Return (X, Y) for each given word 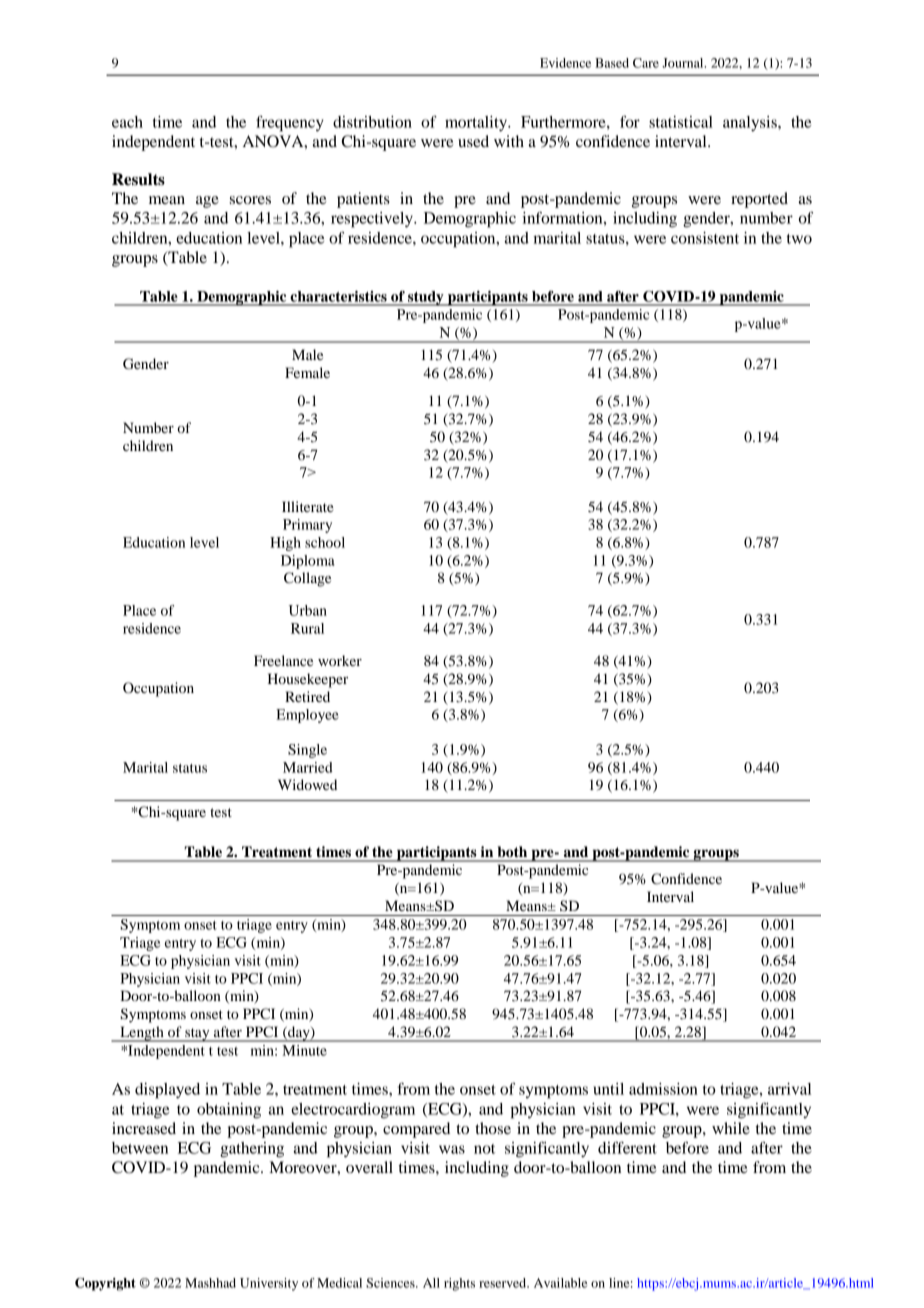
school (325, 542)
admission (663, 1089)
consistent (705, 238)
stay (197, 1035)
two (799, 239)
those (493, 1128)
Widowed (307, 784)
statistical (681, 122)
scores (250, 200)
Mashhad (210, 1283)
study (426, 298)
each (127, 122)
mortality (477, 124)
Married (308, 767)
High (285, 544)
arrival (789, 1089)
